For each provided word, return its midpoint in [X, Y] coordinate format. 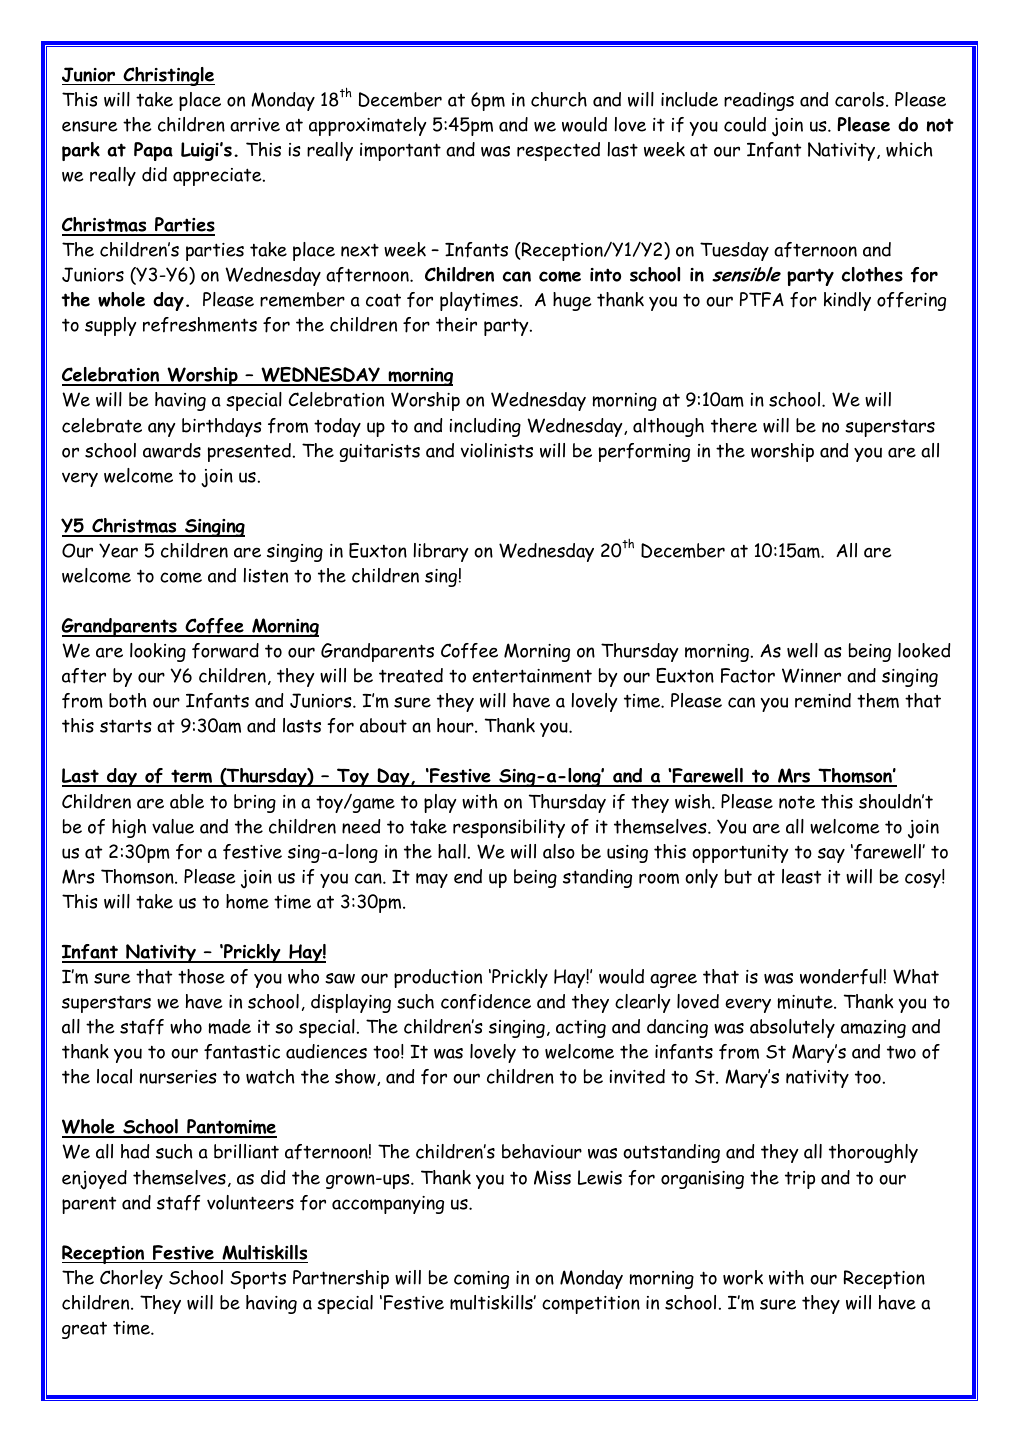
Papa [153, 151]
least [801, 876]
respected [558, 151]
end [468, 876]
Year [118, 550]
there [734, 425]
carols [859, 99]
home [247, 901]
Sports [258, 1280]
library [440, 552]
